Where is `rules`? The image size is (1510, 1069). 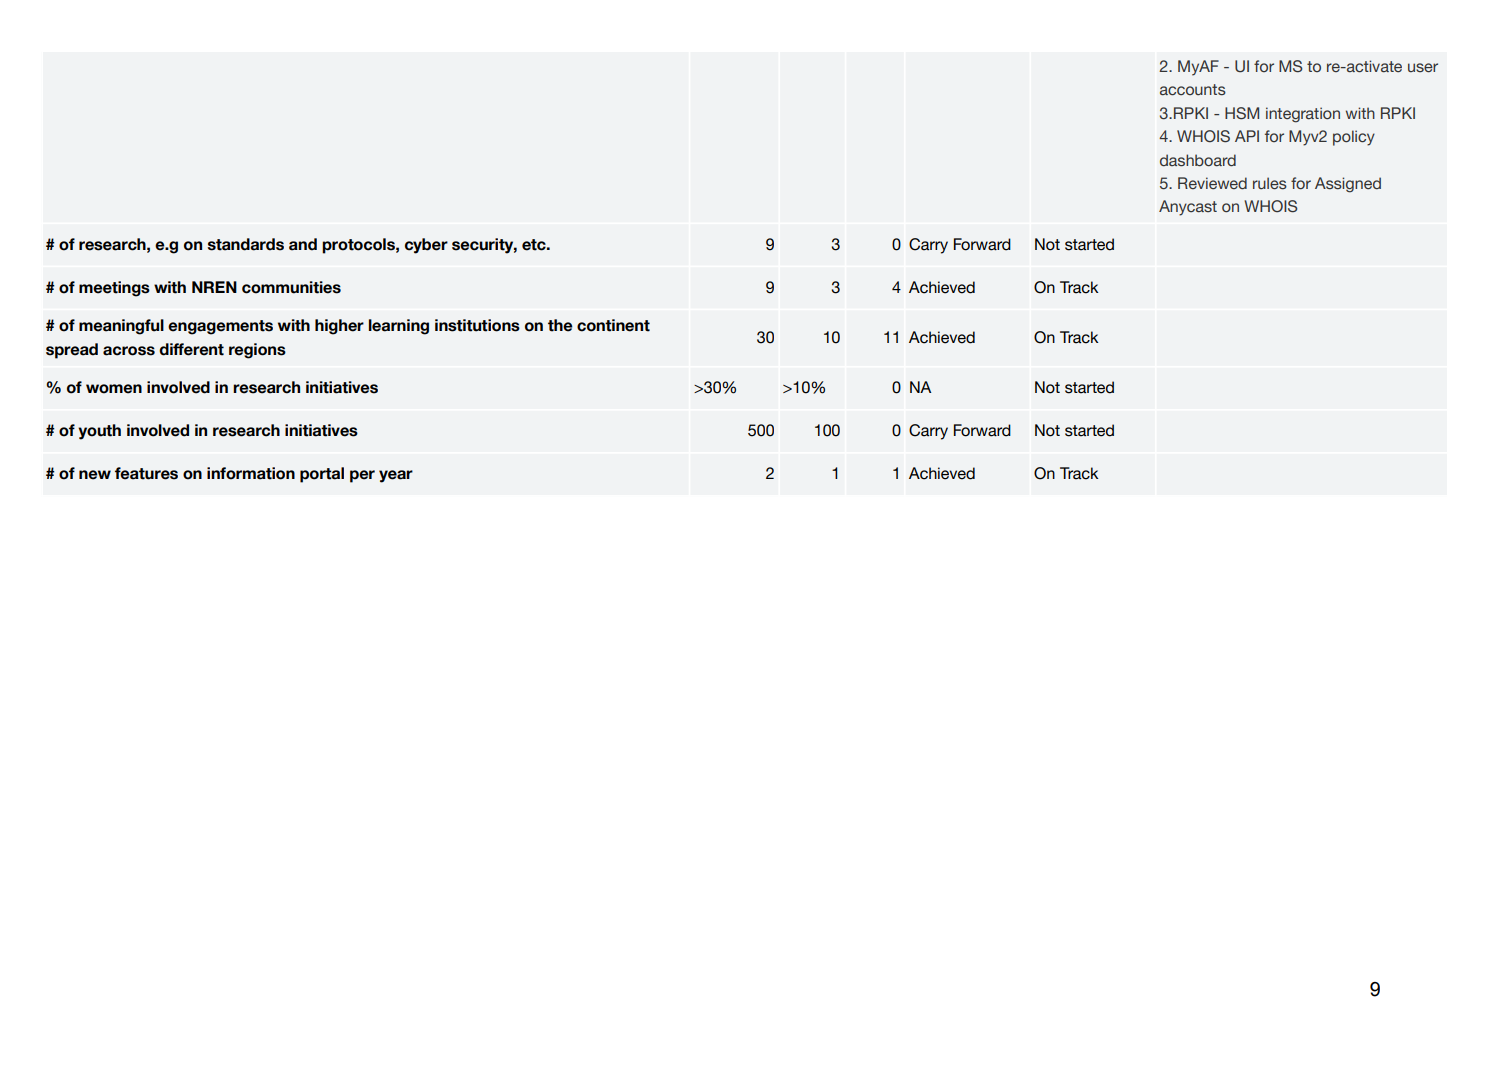 rules is located at coordinates (1270, 183).
